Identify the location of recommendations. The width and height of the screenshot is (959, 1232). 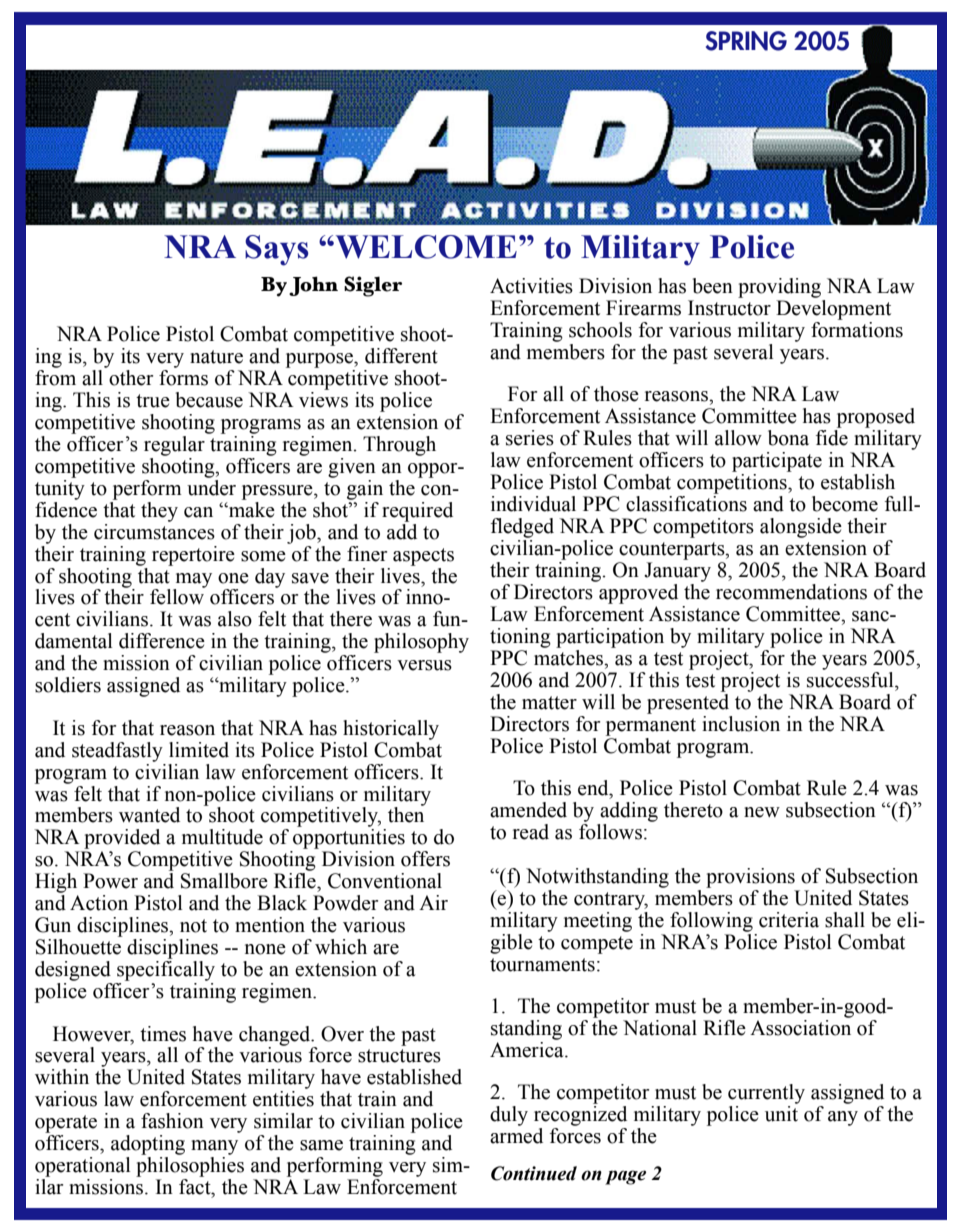
(791, 592).
